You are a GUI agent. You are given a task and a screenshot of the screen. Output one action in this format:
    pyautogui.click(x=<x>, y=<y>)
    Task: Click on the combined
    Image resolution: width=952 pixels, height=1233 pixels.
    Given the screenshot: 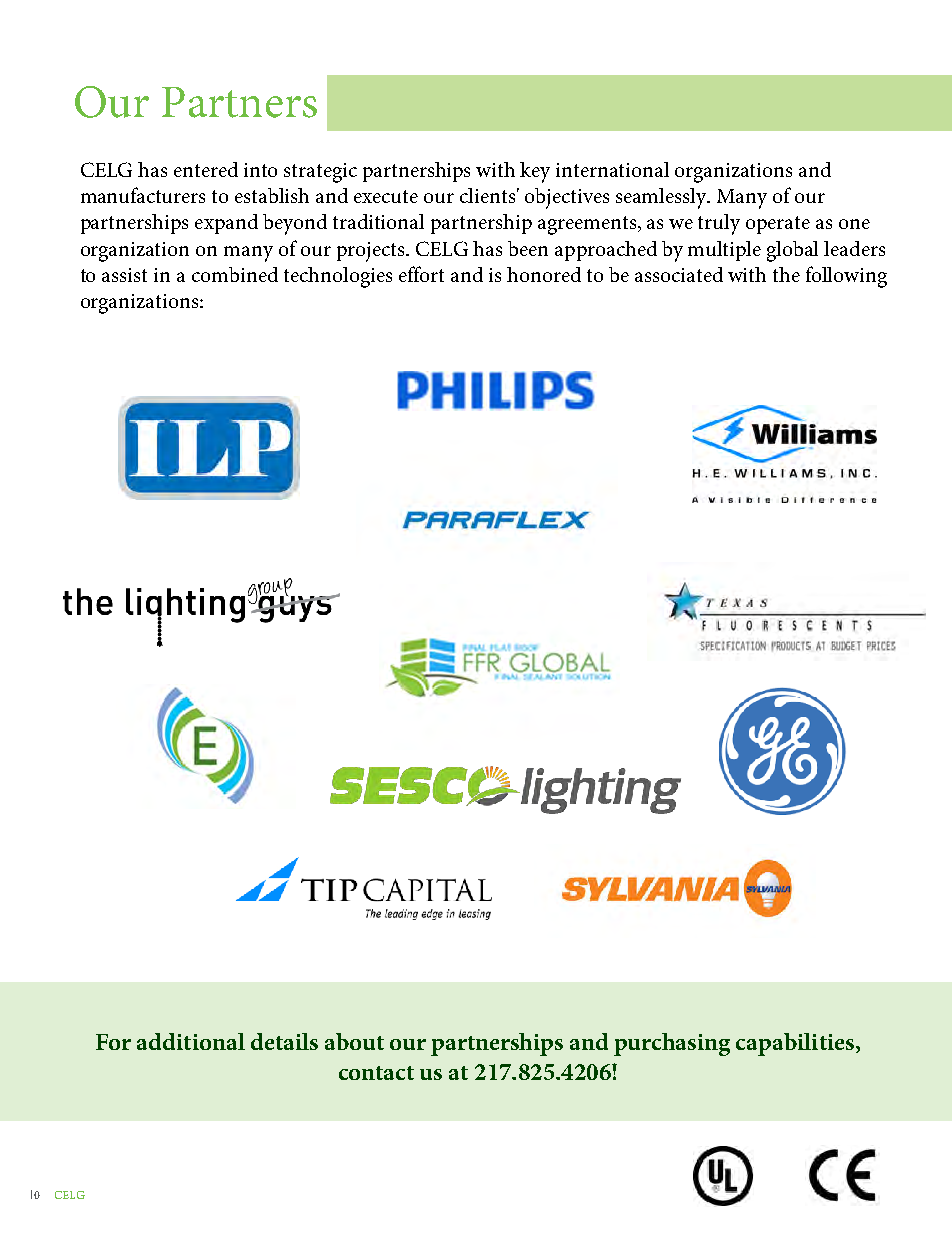 What is the action you would take?
    pyautogui.click(x=235, y=274)
